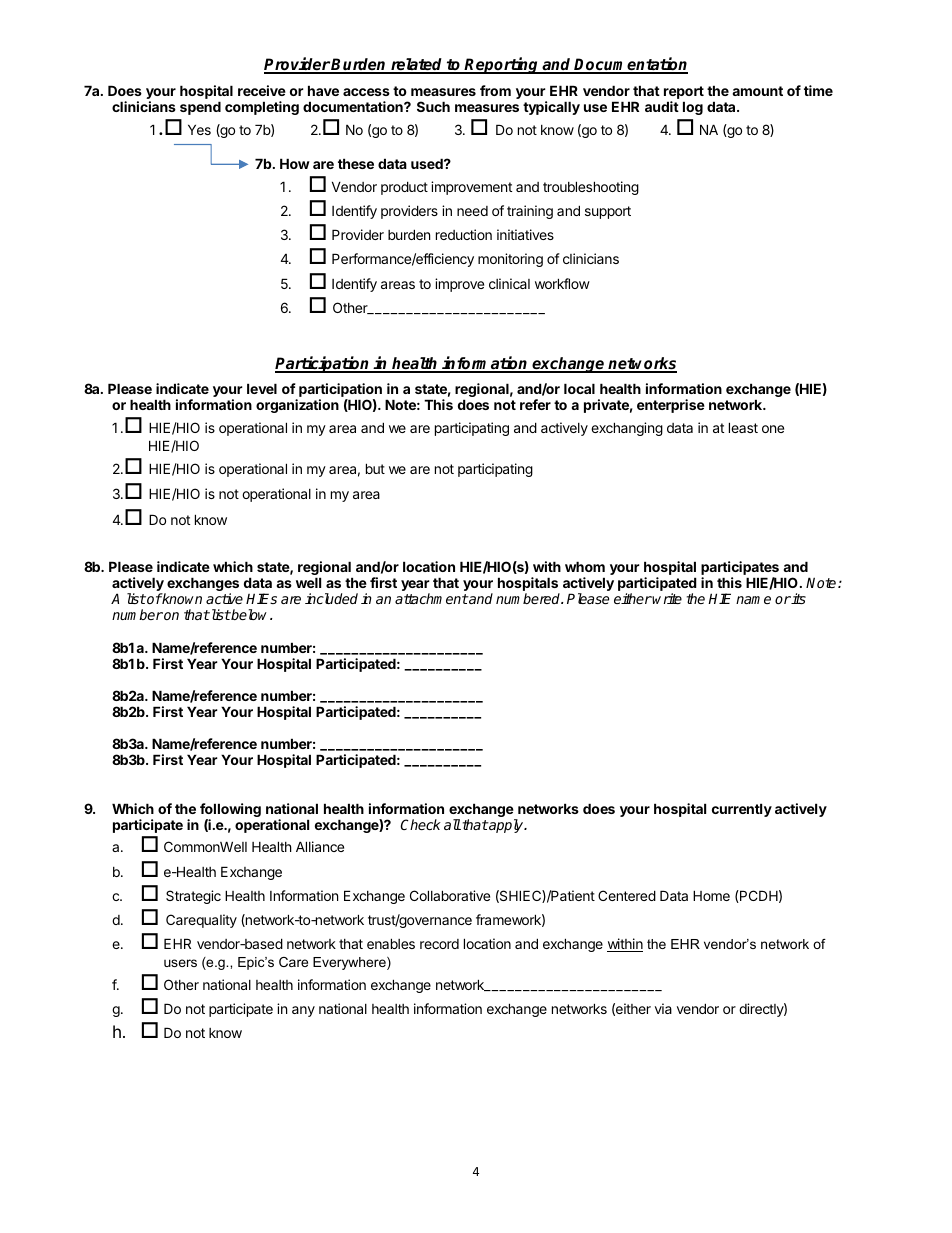 This screenshot has height=1233, width=952. I want to click on least, so click(743, 427).
